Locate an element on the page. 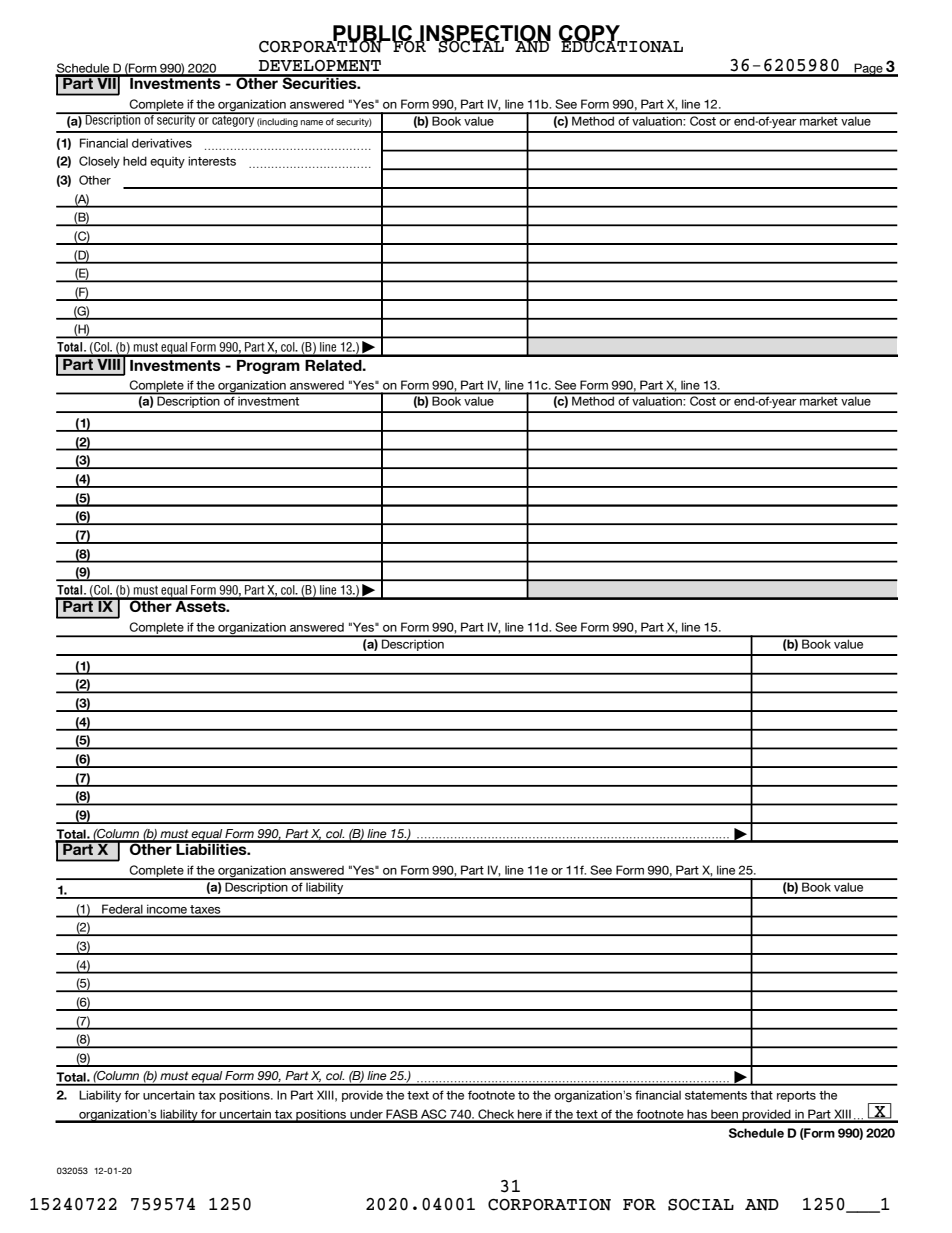  name is located at coordinates (312, 123).
